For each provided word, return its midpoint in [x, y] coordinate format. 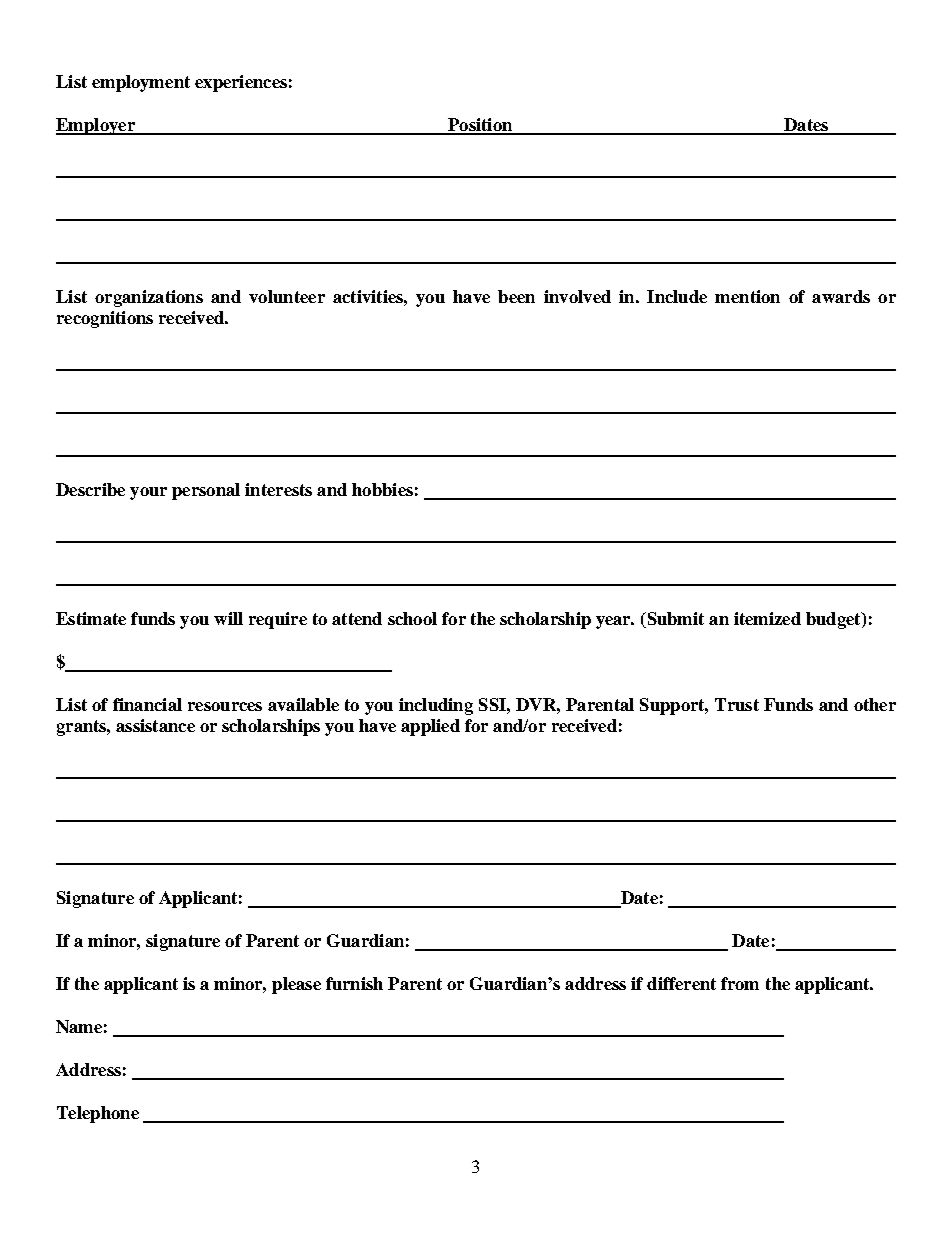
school [412, 618]
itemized [767, 618]
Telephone [98, 1114]
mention [747, 296]
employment [141, 83]
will [228, 618]
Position [480, 126]
